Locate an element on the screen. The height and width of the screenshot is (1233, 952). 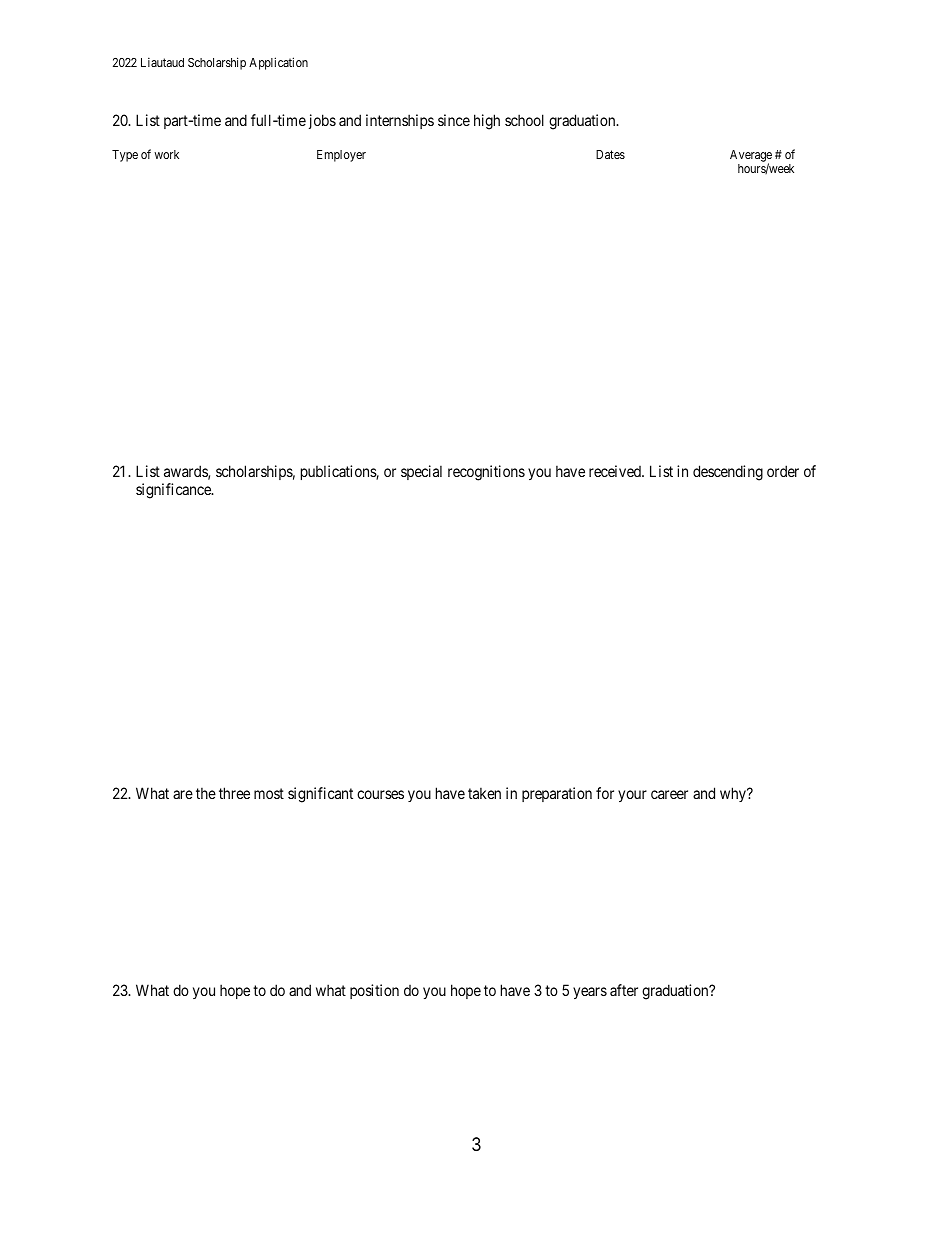
Average is located at coordinates (751, 157).
